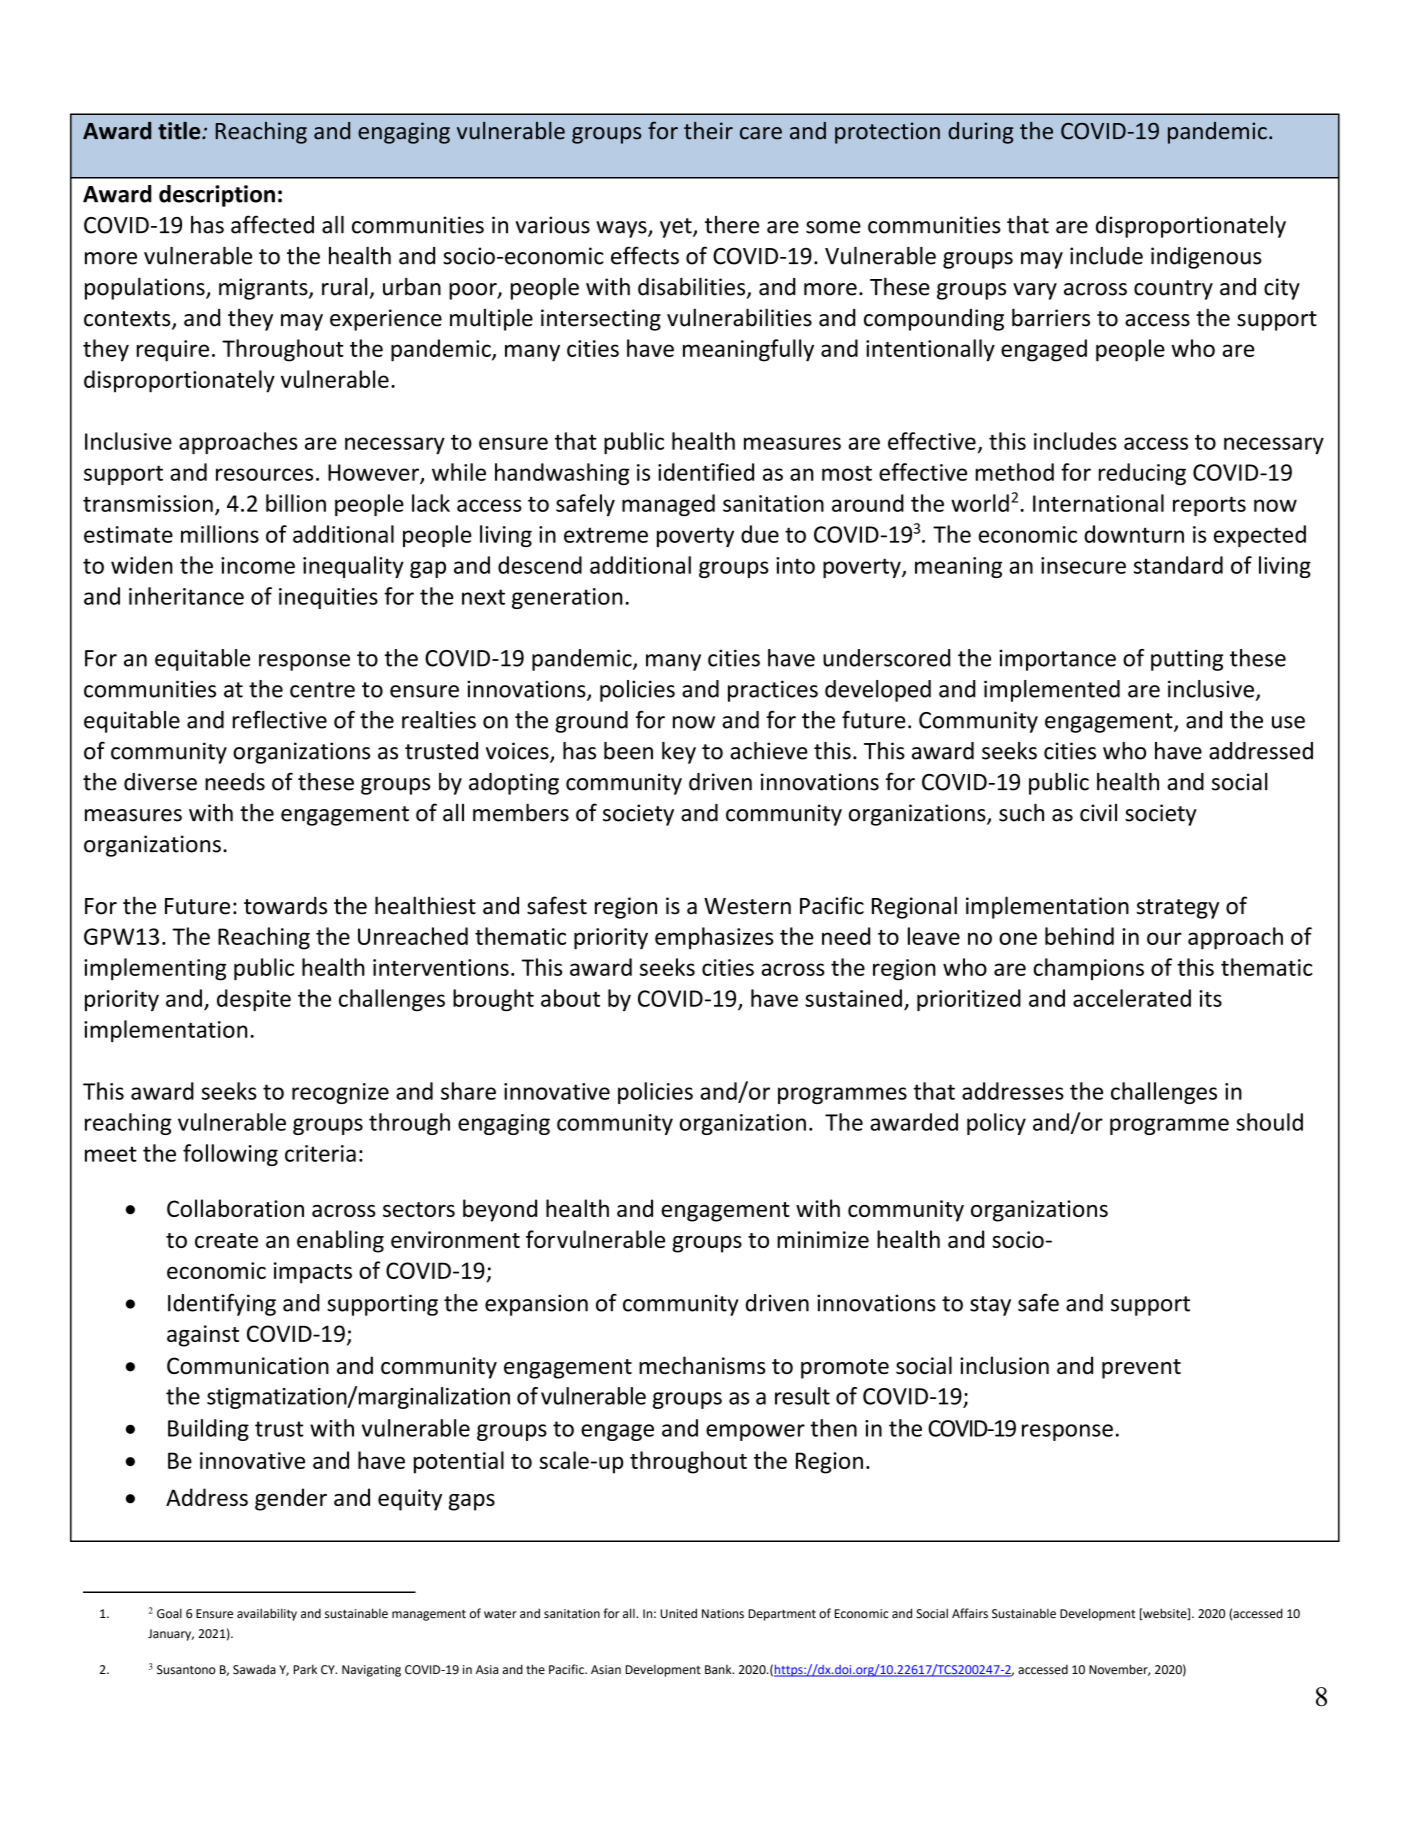  What do you see at coordinates (1134, 534) in the screenshot?
I see `downturn` at bounding box center [1134, 534].
